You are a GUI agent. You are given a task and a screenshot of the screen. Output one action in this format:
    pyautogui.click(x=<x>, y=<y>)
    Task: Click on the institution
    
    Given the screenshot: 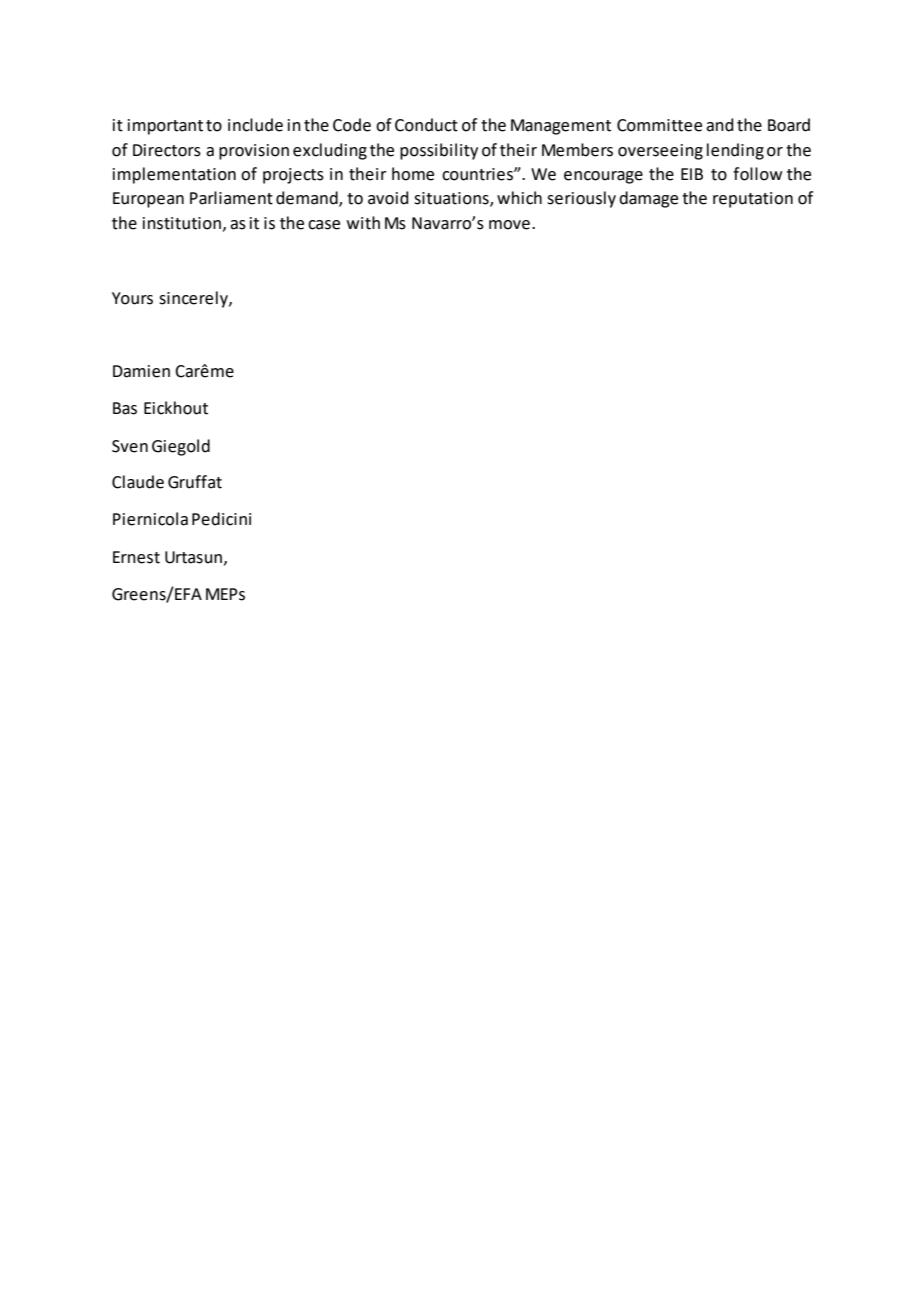 What is the action you would take?
    pyautogui.click(x=182, y=223)
